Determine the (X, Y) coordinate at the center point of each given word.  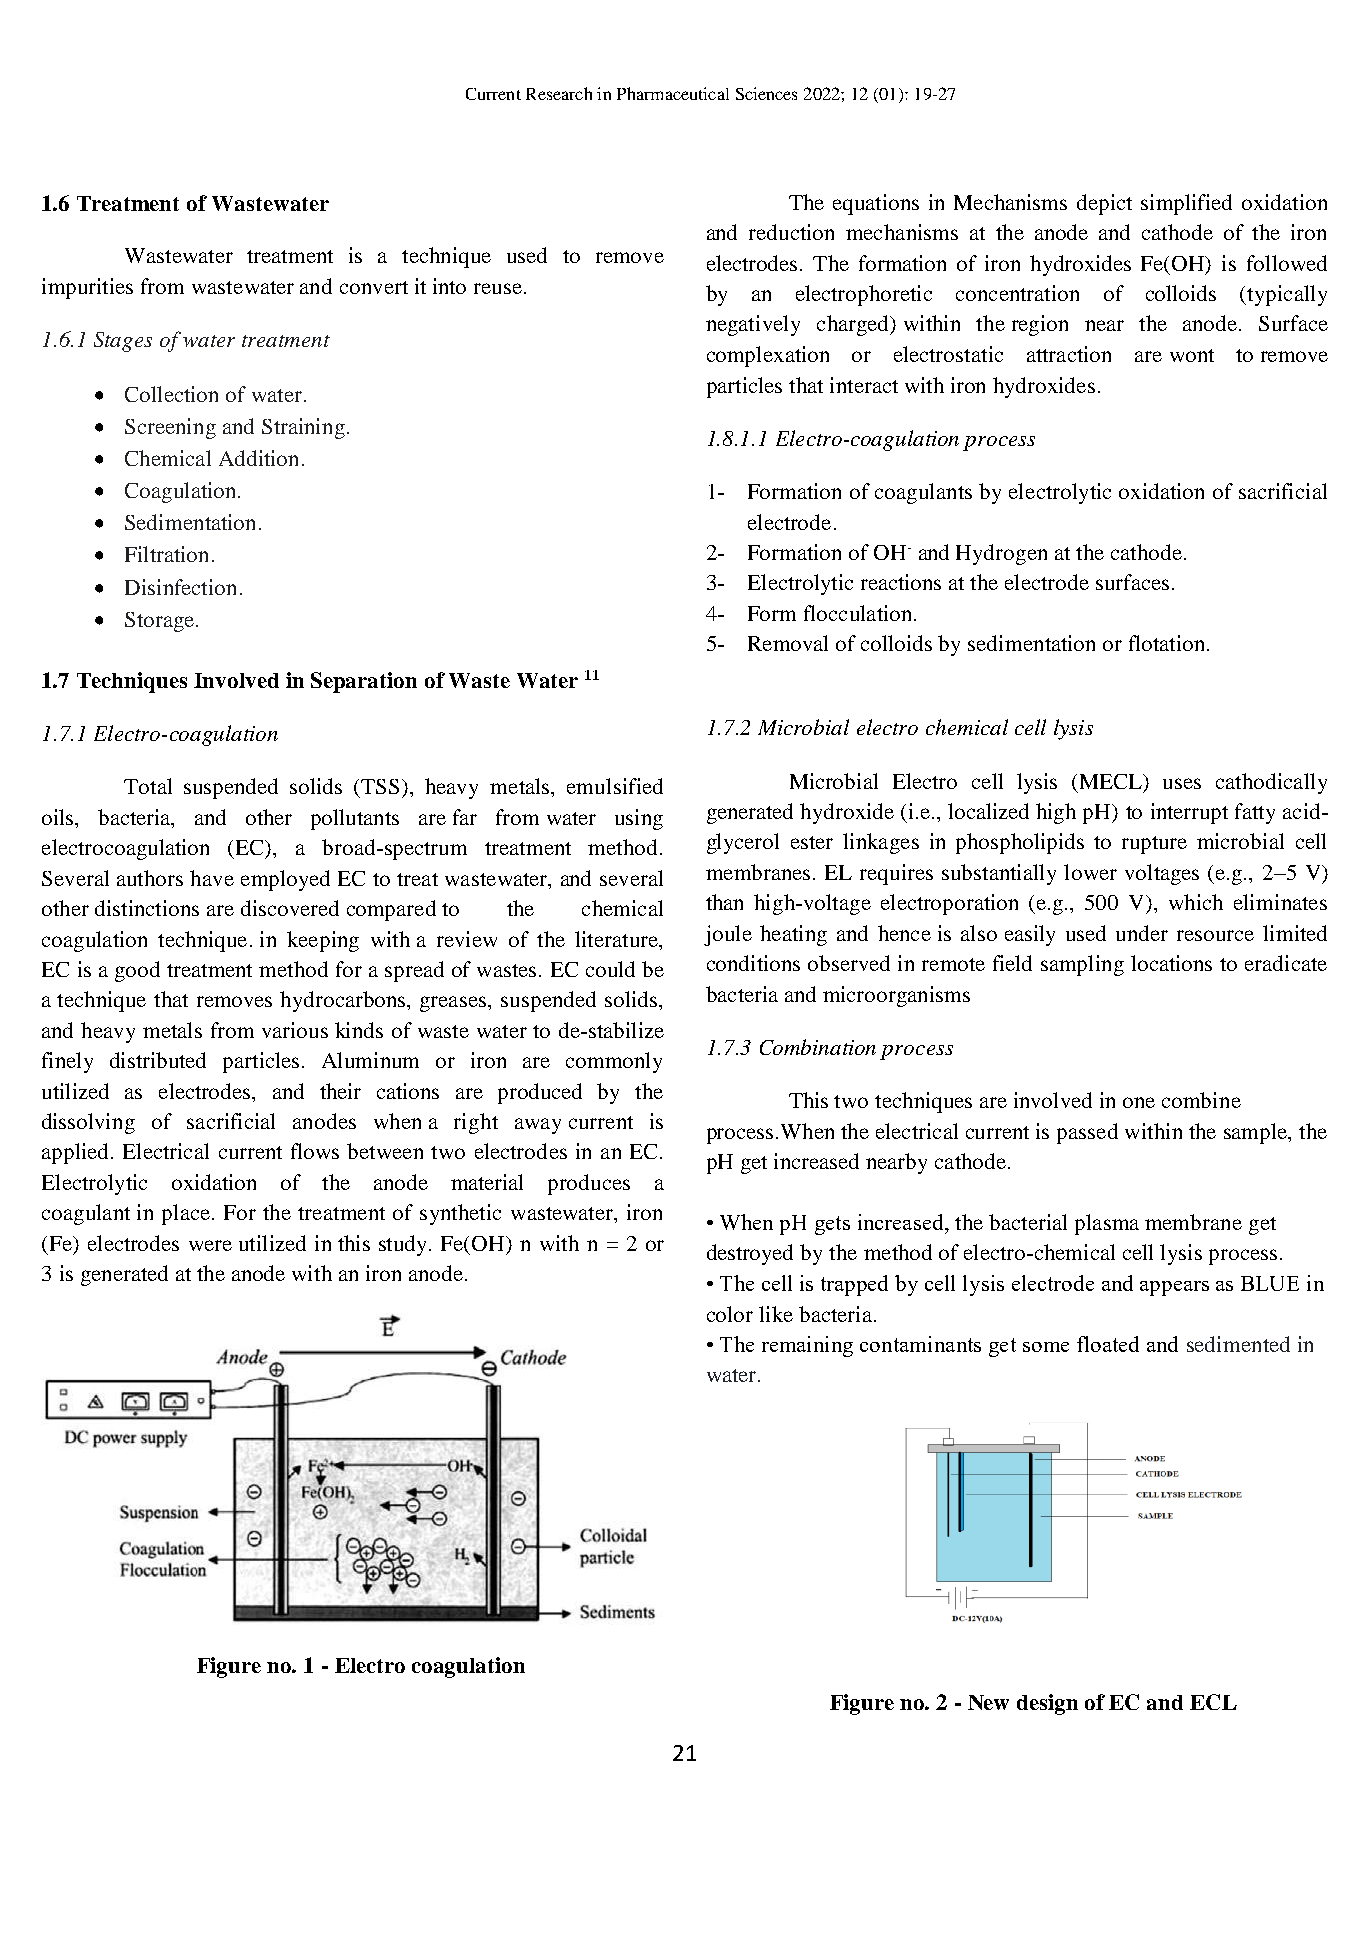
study (405, 1245)
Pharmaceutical (673, 93)
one (1139, 1102)
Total (148, 786)
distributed (158, 1060)
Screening (170, 428)
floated (1108, 1344)
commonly (614, 1062)
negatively (753, 325)
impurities (87, 288)
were (210, 1245)
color (730, 1314)
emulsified (615, 786)
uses (1182, 783)
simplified (1186, 204)
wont (1192, 355)
